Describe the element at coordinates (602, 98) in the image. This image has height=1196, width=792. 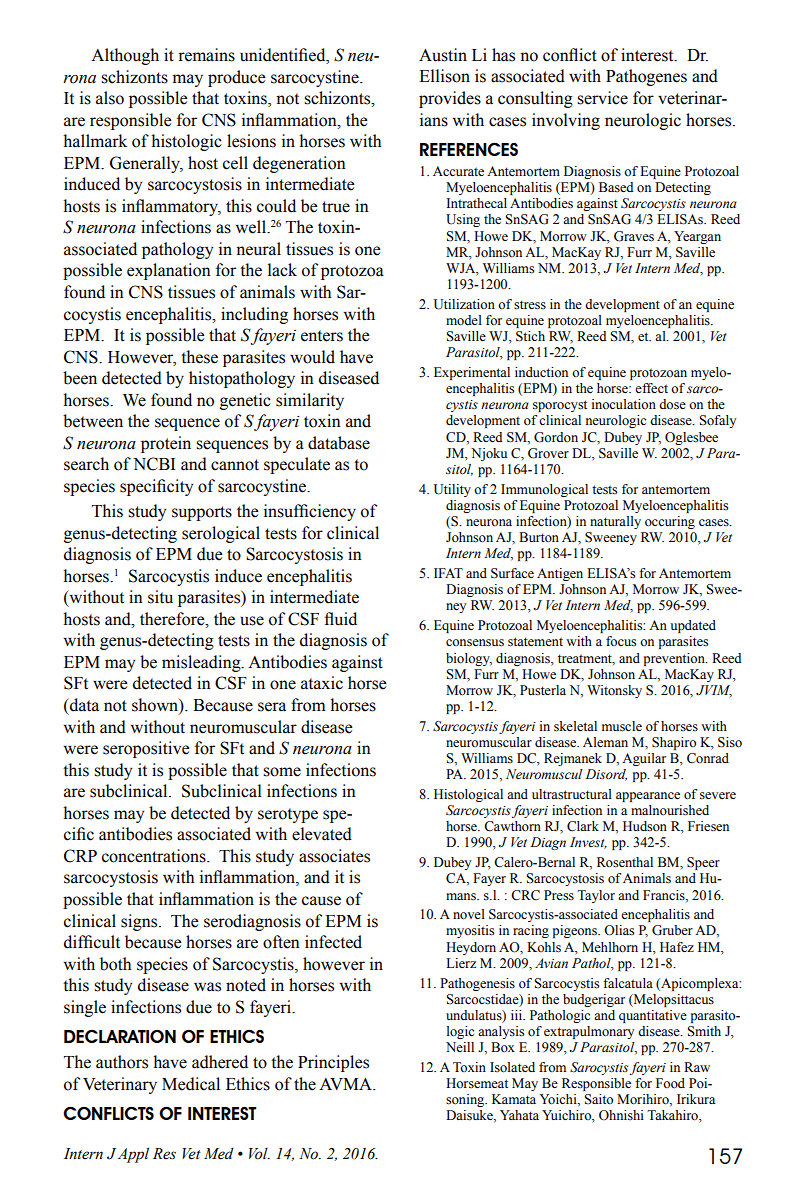
I see `service` at that location.
